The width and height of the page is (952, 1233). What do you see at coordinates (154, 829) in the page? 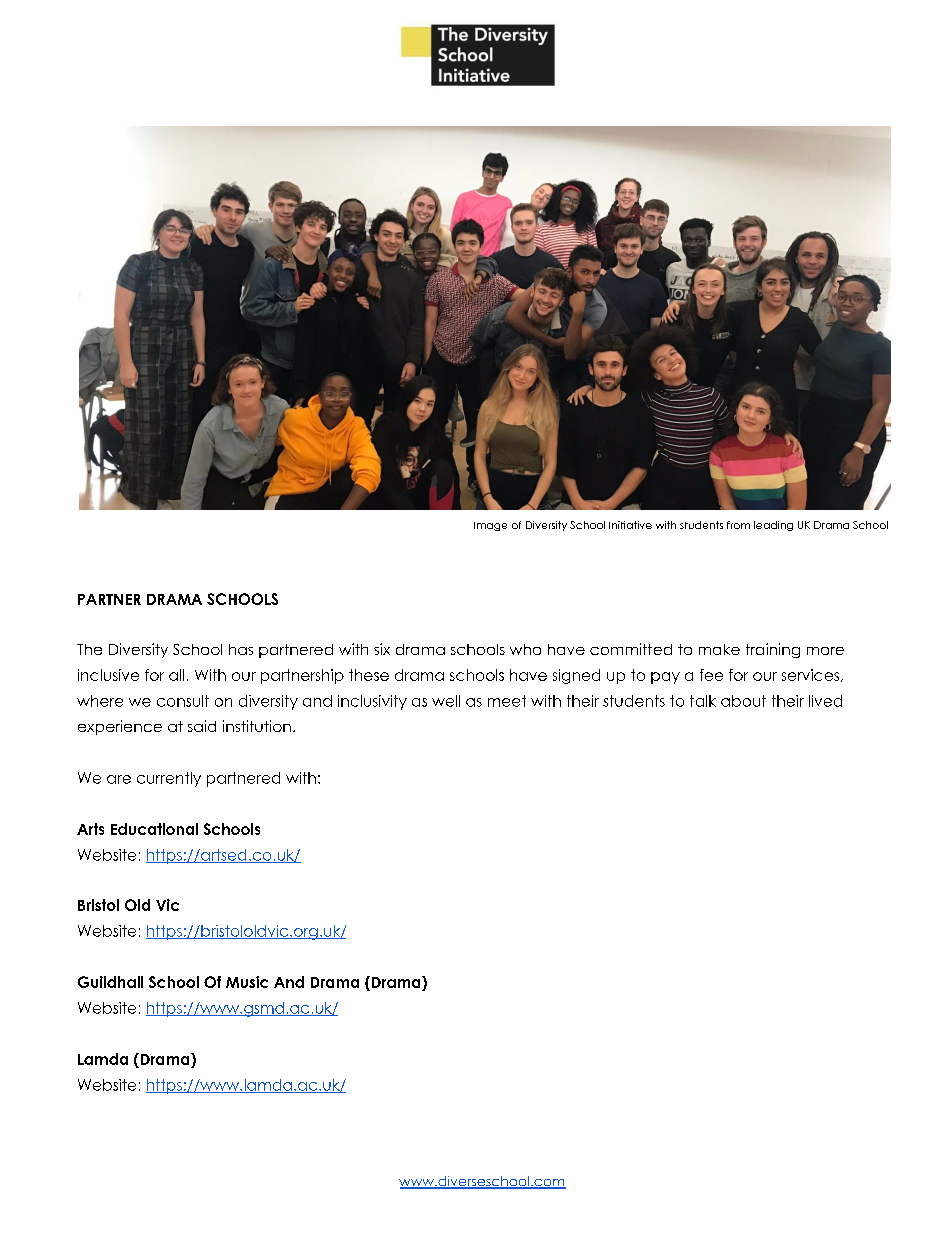
I see `Educational` at bounding box center [154, 829].
